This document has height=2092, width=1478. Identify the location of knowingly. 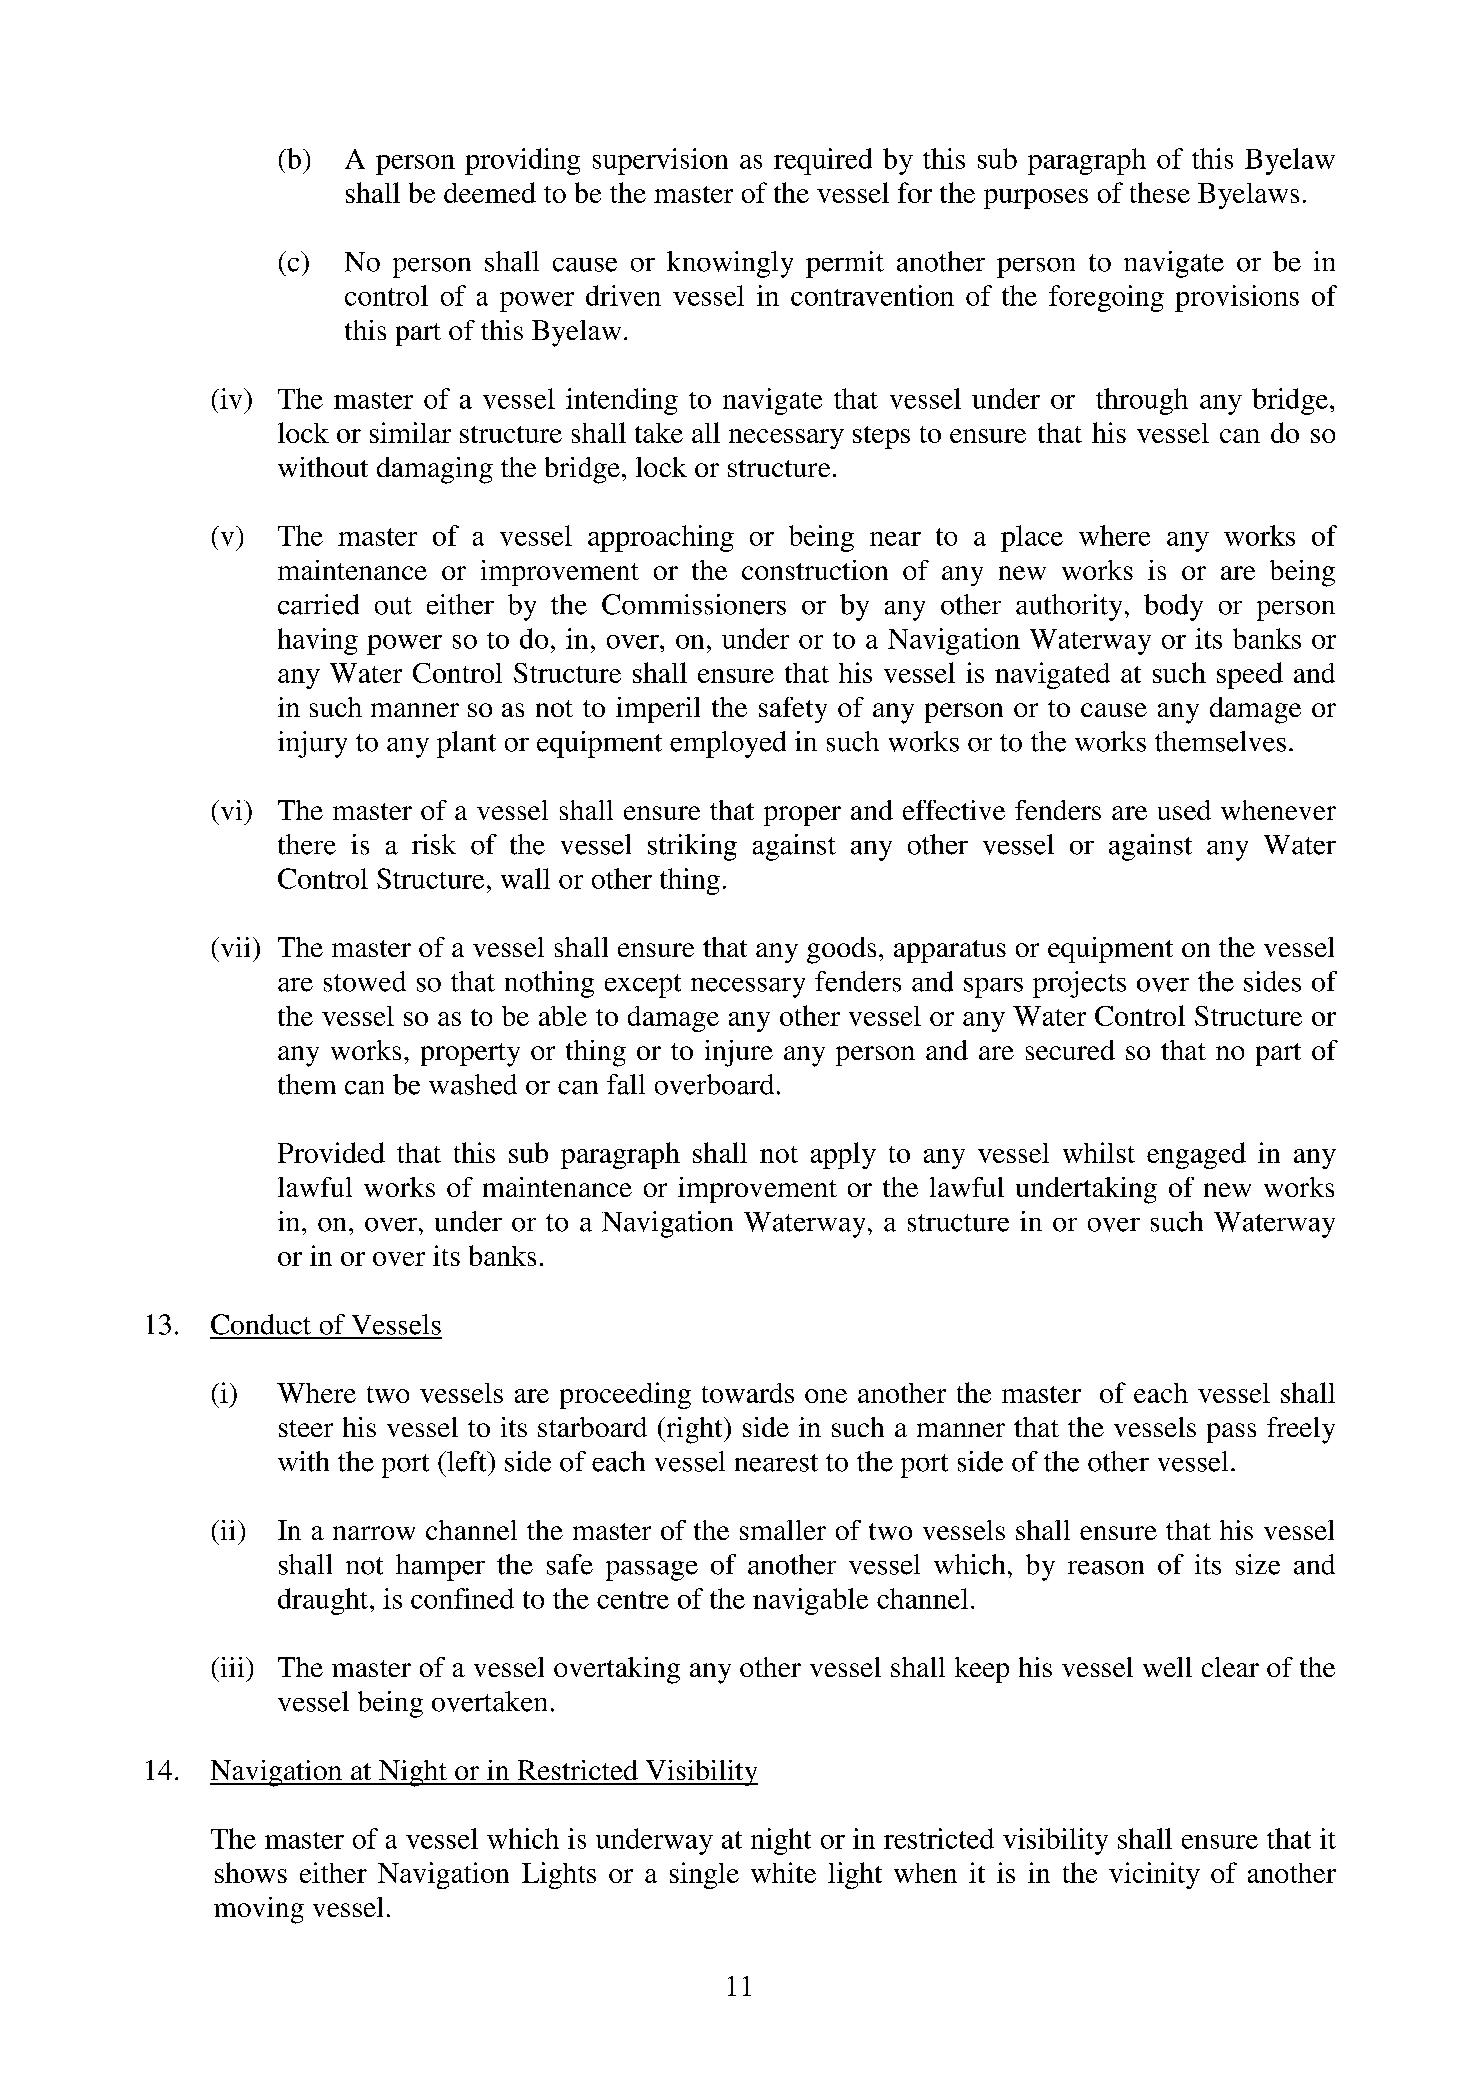
(730, 264).
